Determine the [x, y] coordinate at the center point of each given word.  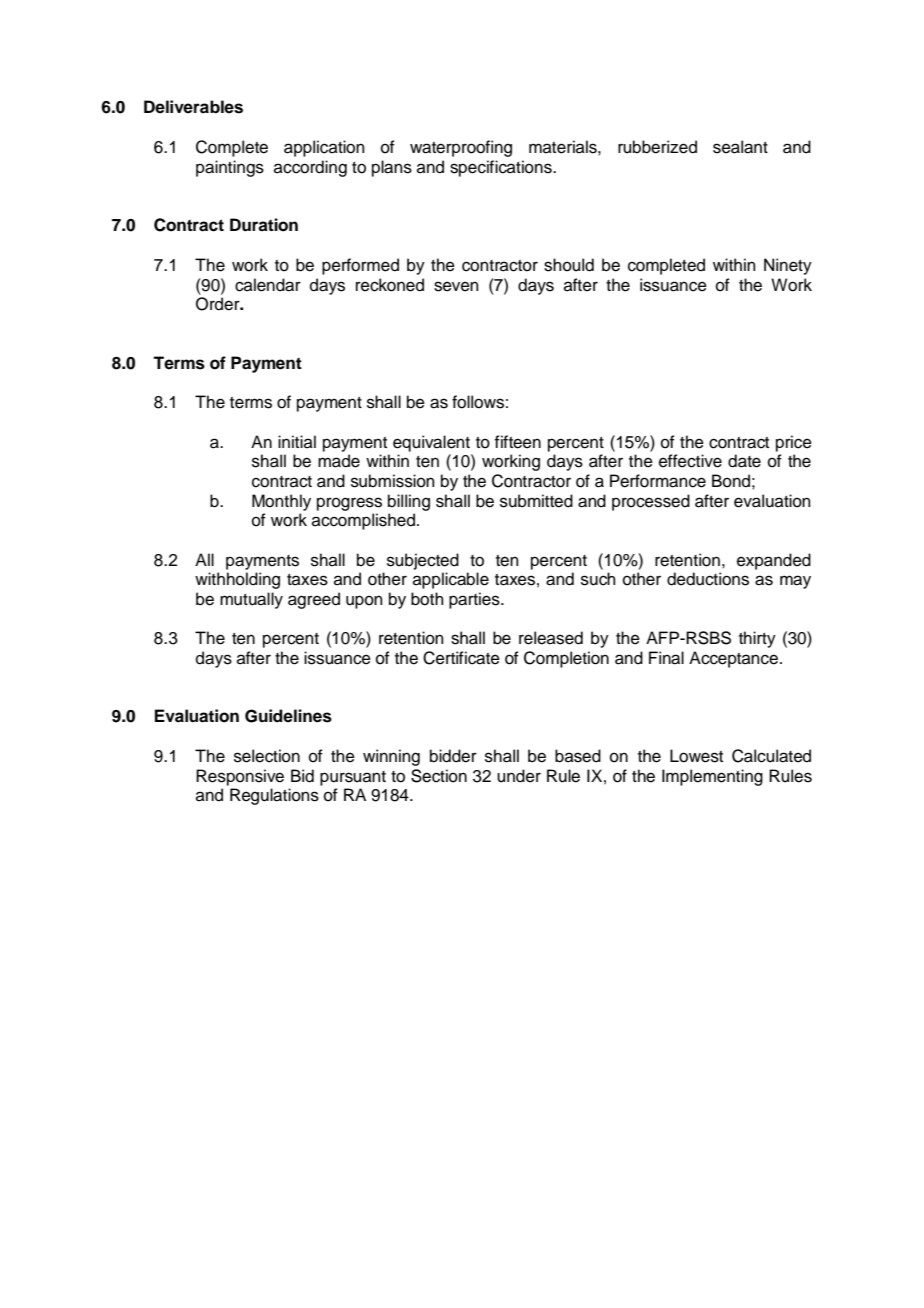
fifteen [517, 442]
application [324, 148]
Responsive [240, 777]
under [519, 776]
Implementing [712, 777]
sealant [740, 147]
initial [297, 441]
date [744, 461]
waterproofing [461, 148]
